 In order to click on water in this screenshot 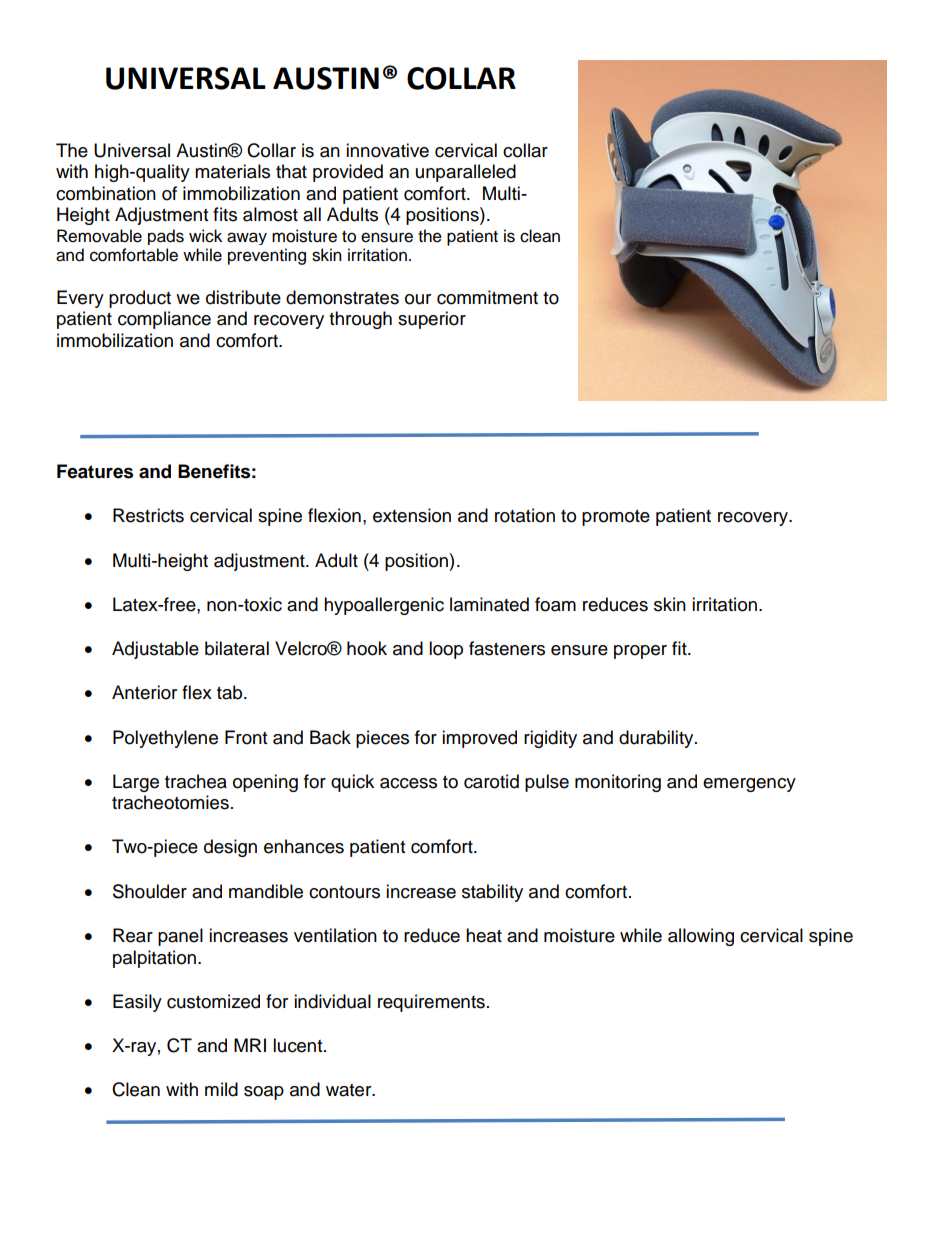, I will do `click(350, 1090)`.
